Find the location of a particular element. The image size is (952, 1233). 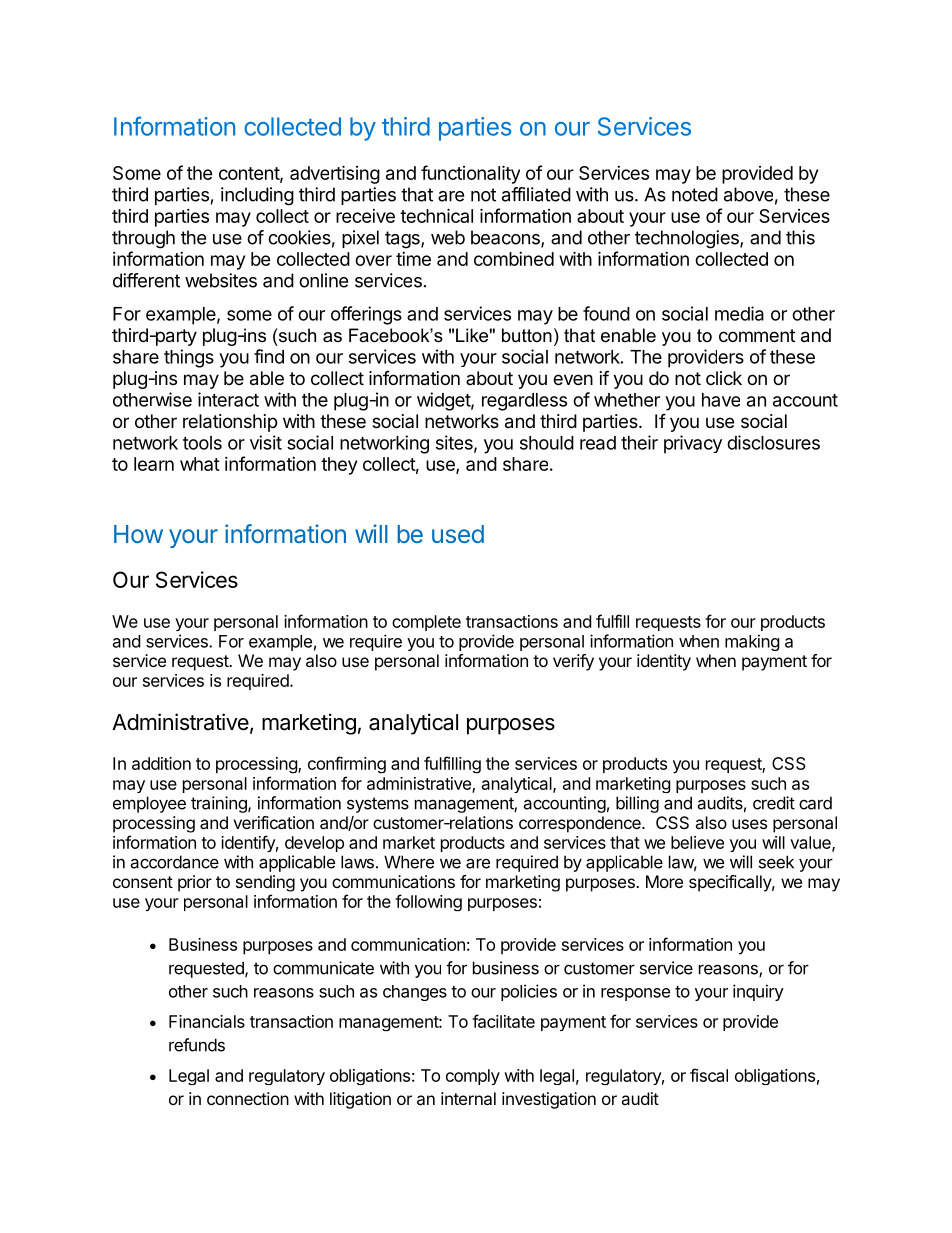

including is located at coordinates (257, 196).
